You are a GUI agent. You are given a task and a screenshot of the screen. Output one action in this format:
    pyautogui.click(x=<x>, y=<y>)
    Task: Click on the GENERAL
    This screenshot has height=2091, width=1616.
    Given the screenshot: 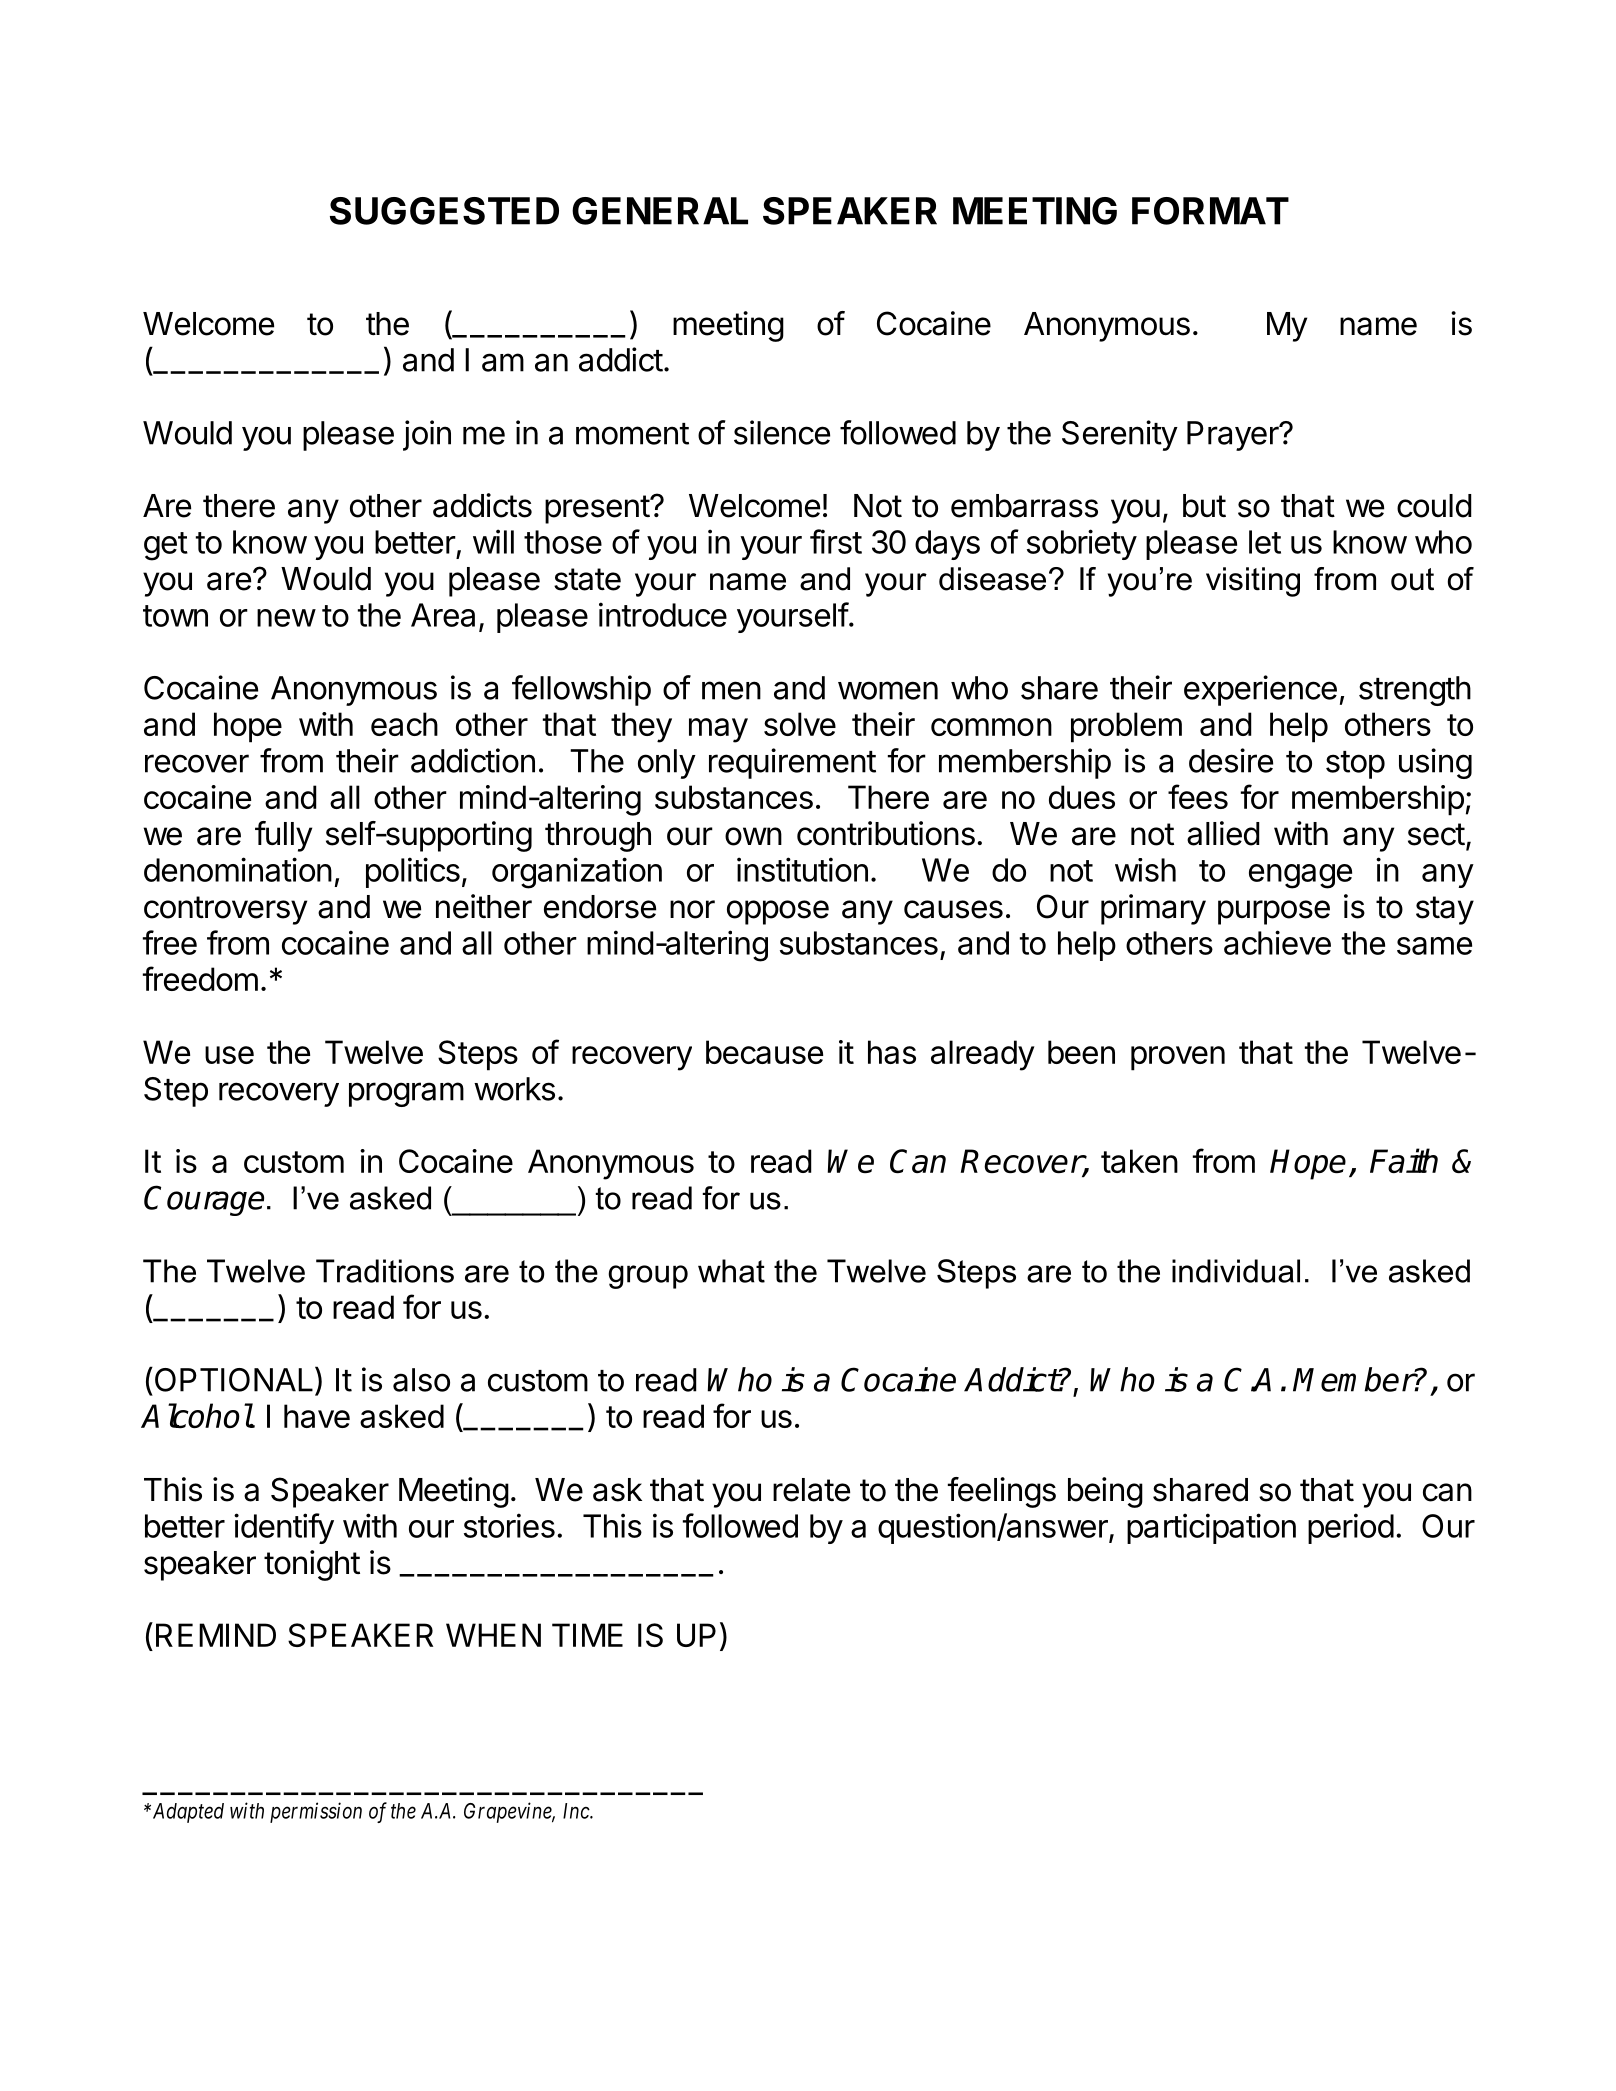 What is the action you would take?
    pyautogui.click(x=660, y=211)
